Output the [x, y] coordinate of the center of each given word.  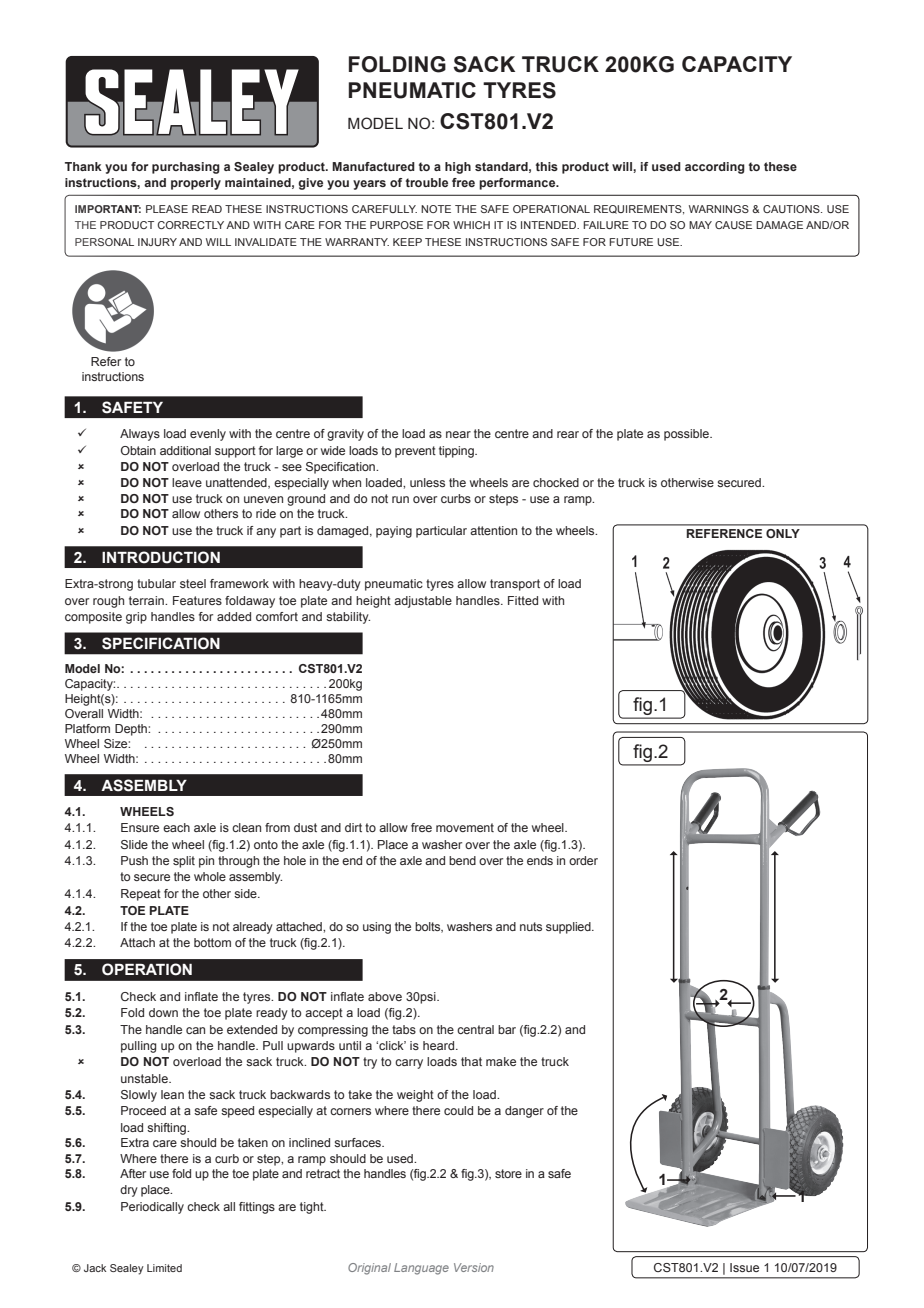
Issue [744, 1267]
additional [185, 450]
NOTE [436, 209]
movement [465, 827]
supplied [569, 928]
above [385, 996]
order [583, 860]
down [163, 1012]
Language [421, 1269]
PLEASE [167, 209]
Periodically [152, 1208]
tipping [457, 452]
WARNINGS [719, 209]
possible [687, 435]
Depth [132, 730]
